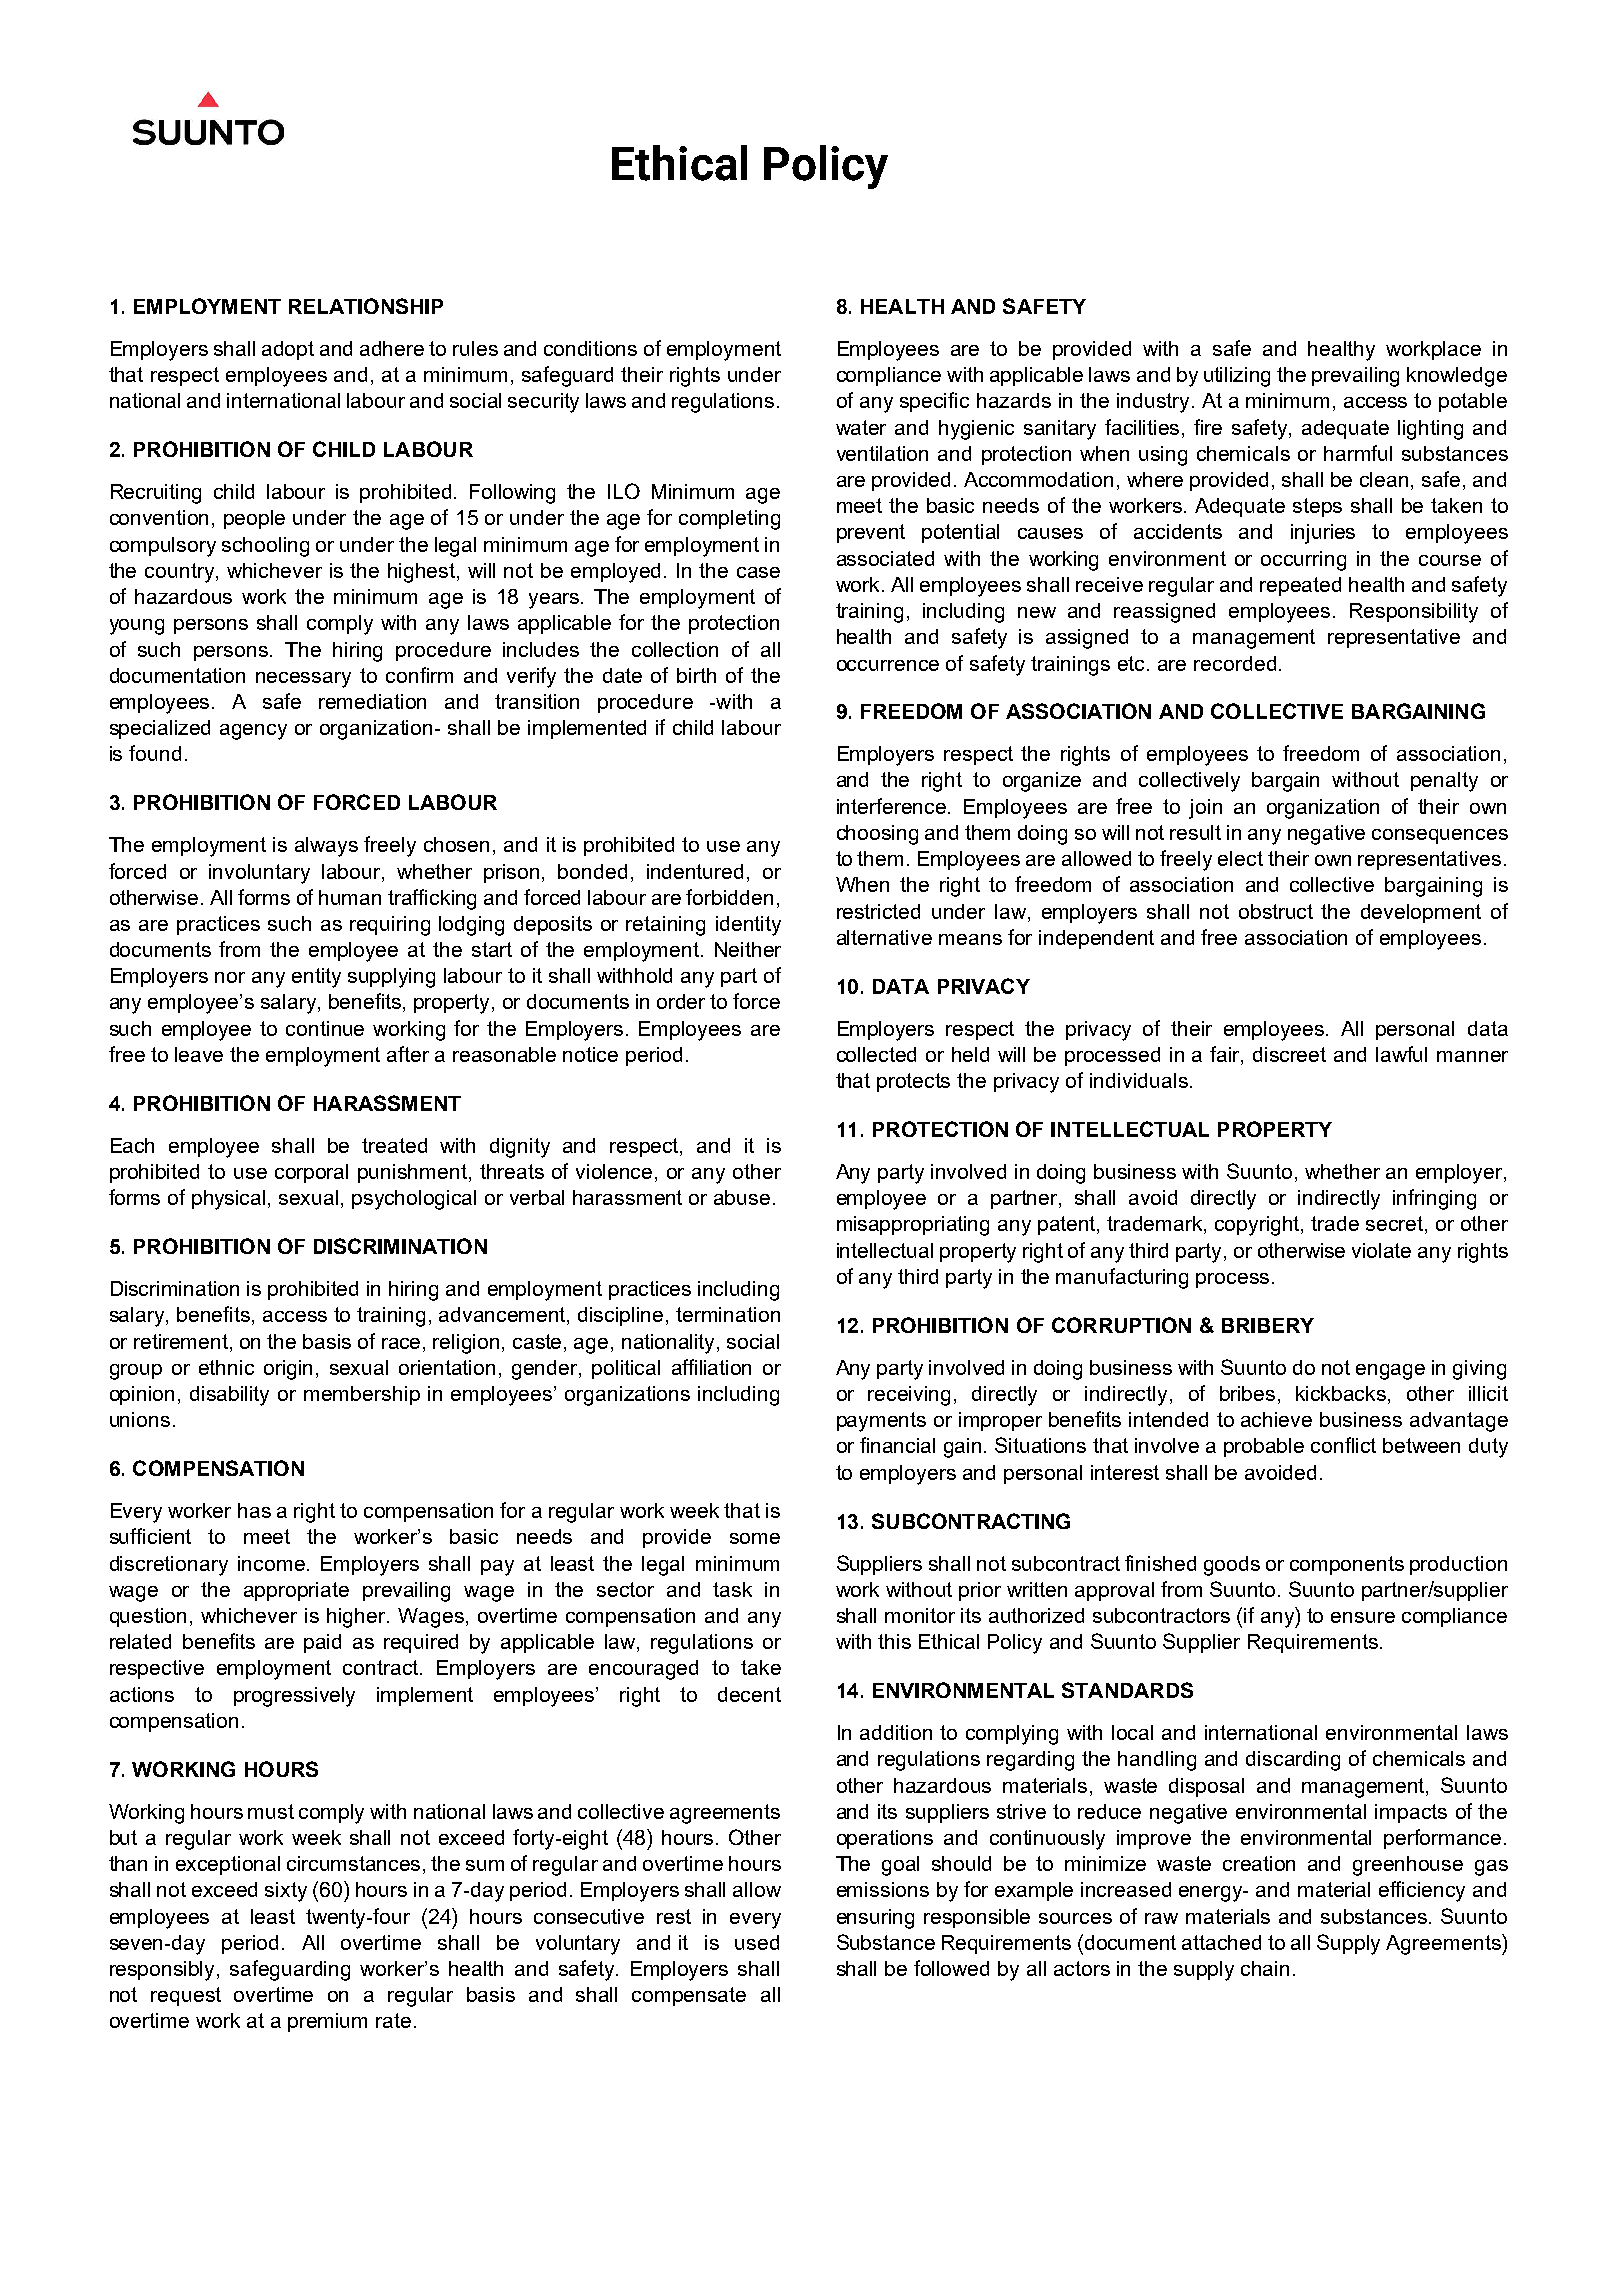  What do you see at coordinates (327, 2022) in the screenshot?
I see `premium` at bounding box center [327, 2022].
